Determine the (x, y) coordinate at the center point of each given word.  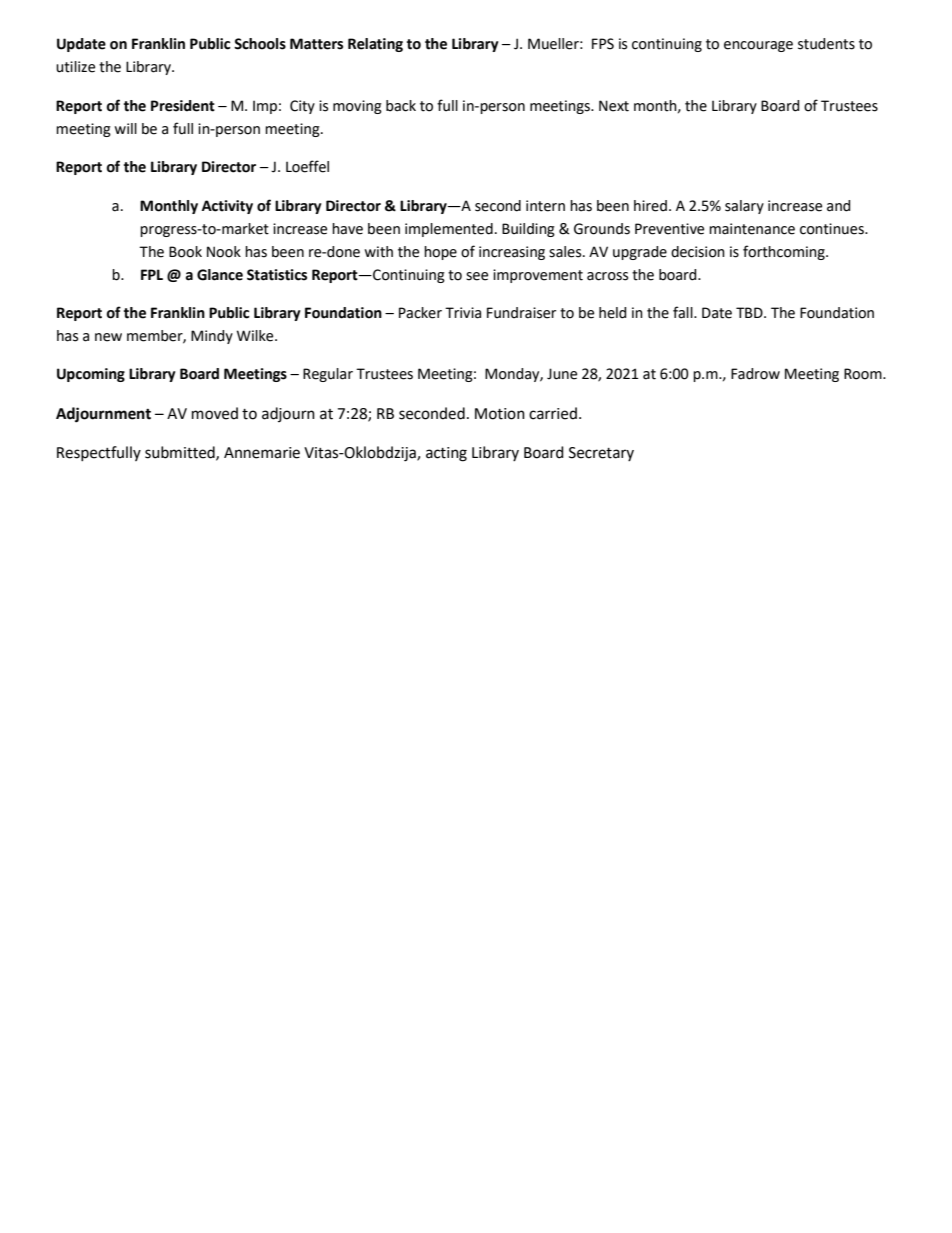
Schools (260, 44)
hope (440, 253)
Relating (375, 45)
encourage (758, 46)
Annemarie (262, 453)
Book (185, 252)
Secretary (601, 454)
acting (446, 454)
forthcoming (785, 252)
